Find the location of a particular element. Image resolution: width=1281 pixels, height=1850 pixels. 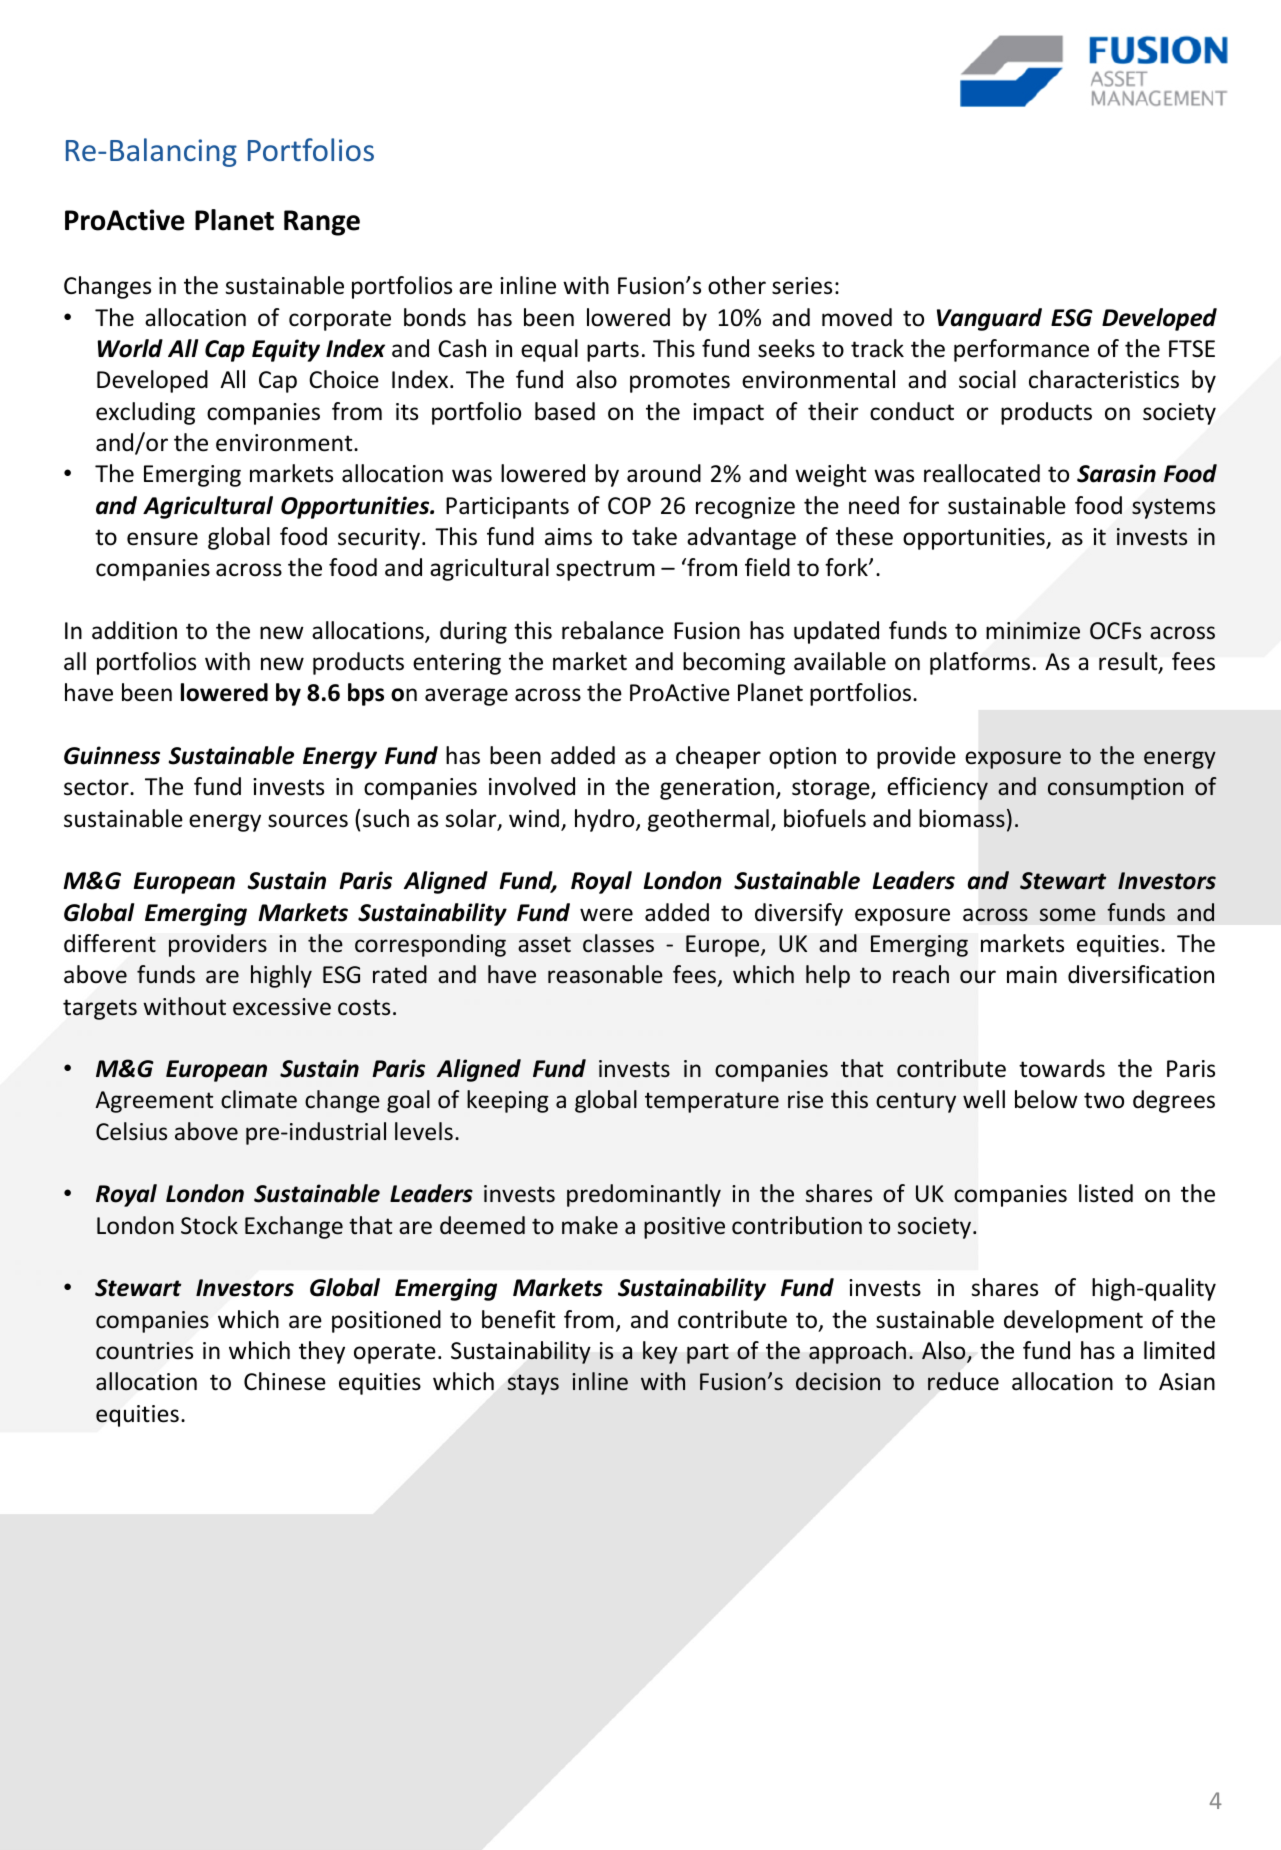

consumption is located at coordinates (1115, 789).
